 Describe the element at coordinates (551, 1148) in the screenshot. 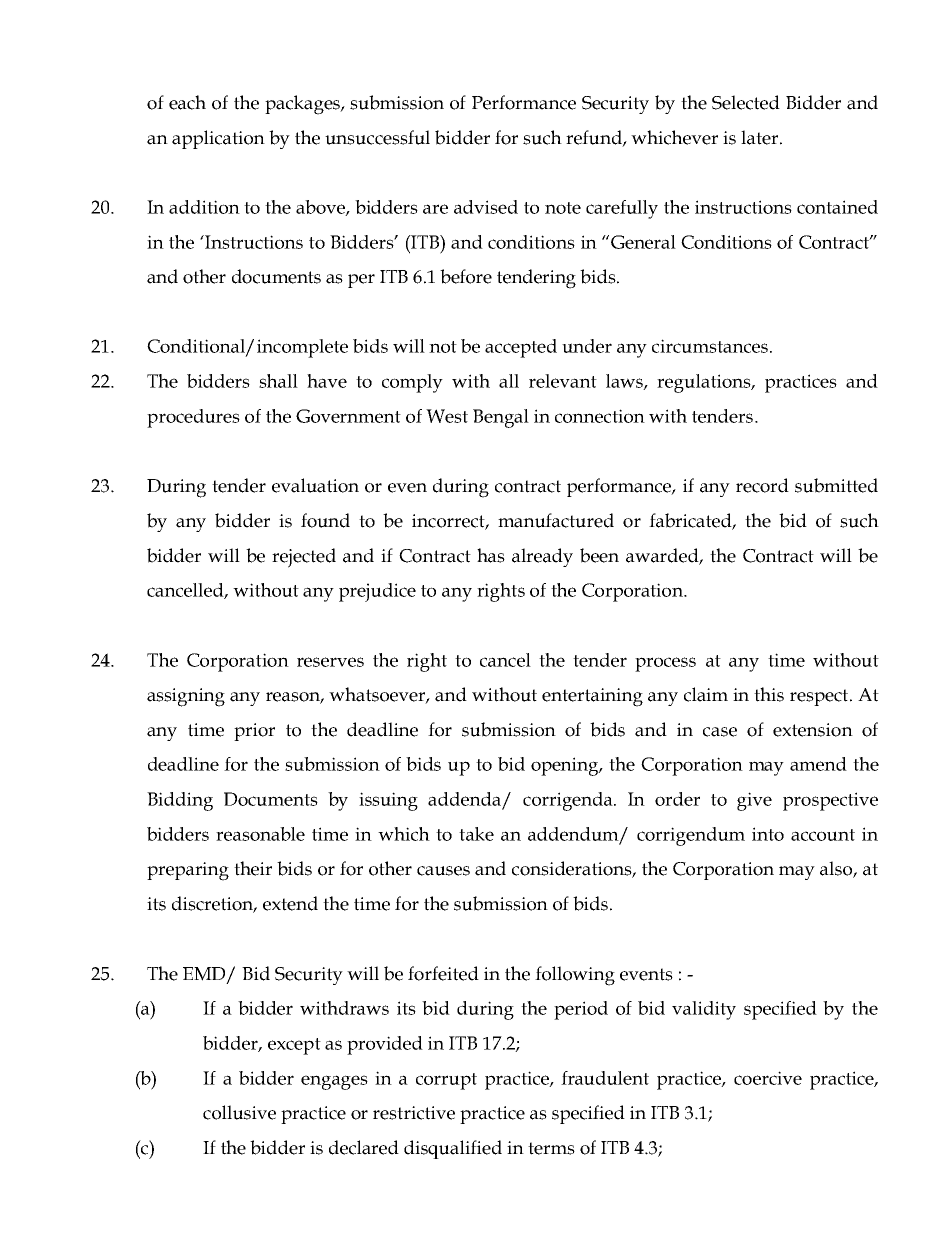

I see `terms` at that location.
